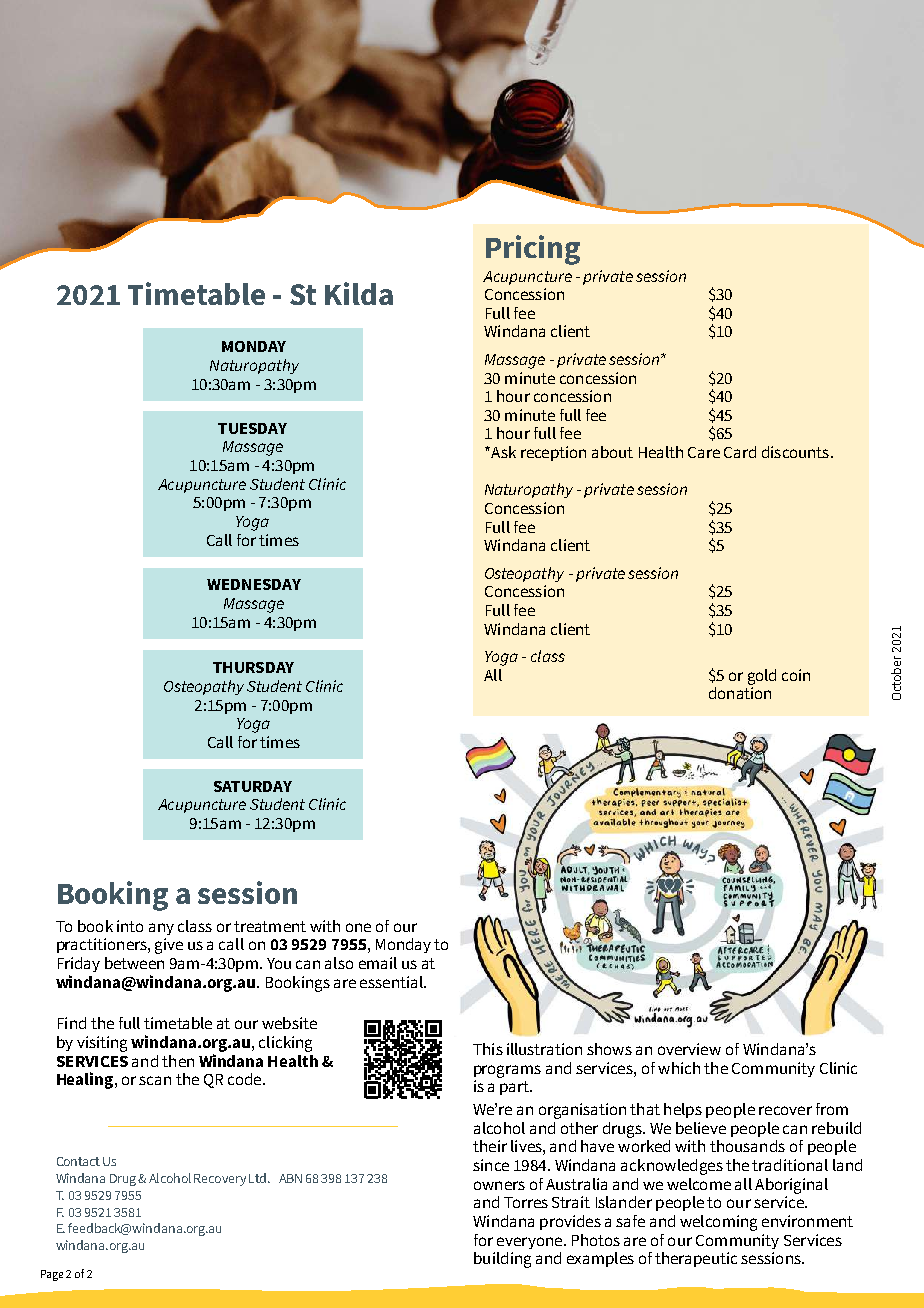  What do you see at coordinates (488, 1049) in the screenshot?
I see `This` at bounding box center [488, 1049].
